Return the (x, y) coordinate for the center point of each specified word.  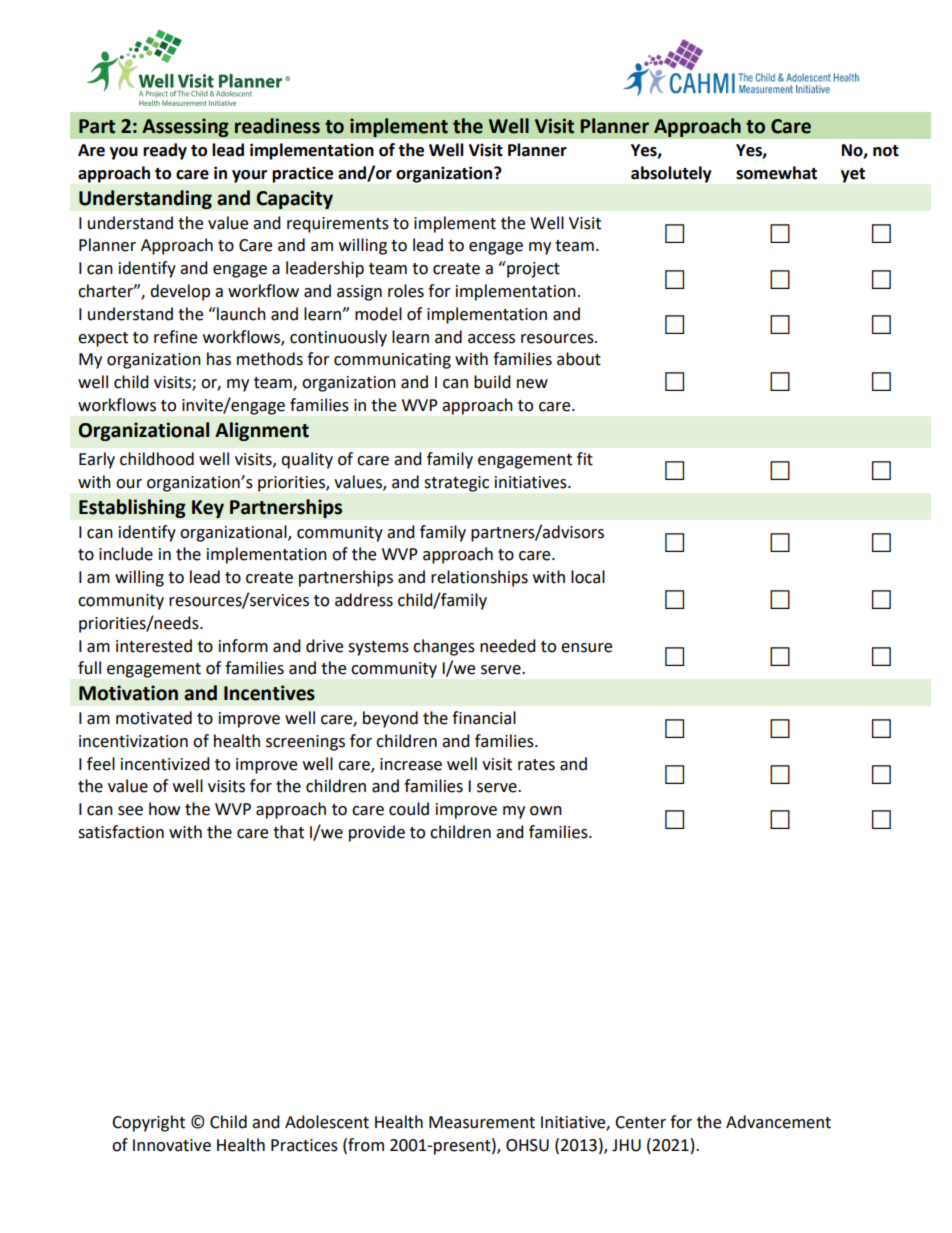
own (546, 811)
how (164, 809)
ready (165, 151)
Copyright (148, 1123)
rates (536, 765)
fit (585, 459)
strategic (457, 484)
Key (208, 509)
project (532, 269)
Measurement (482, 1122)
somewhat (776, 173)
